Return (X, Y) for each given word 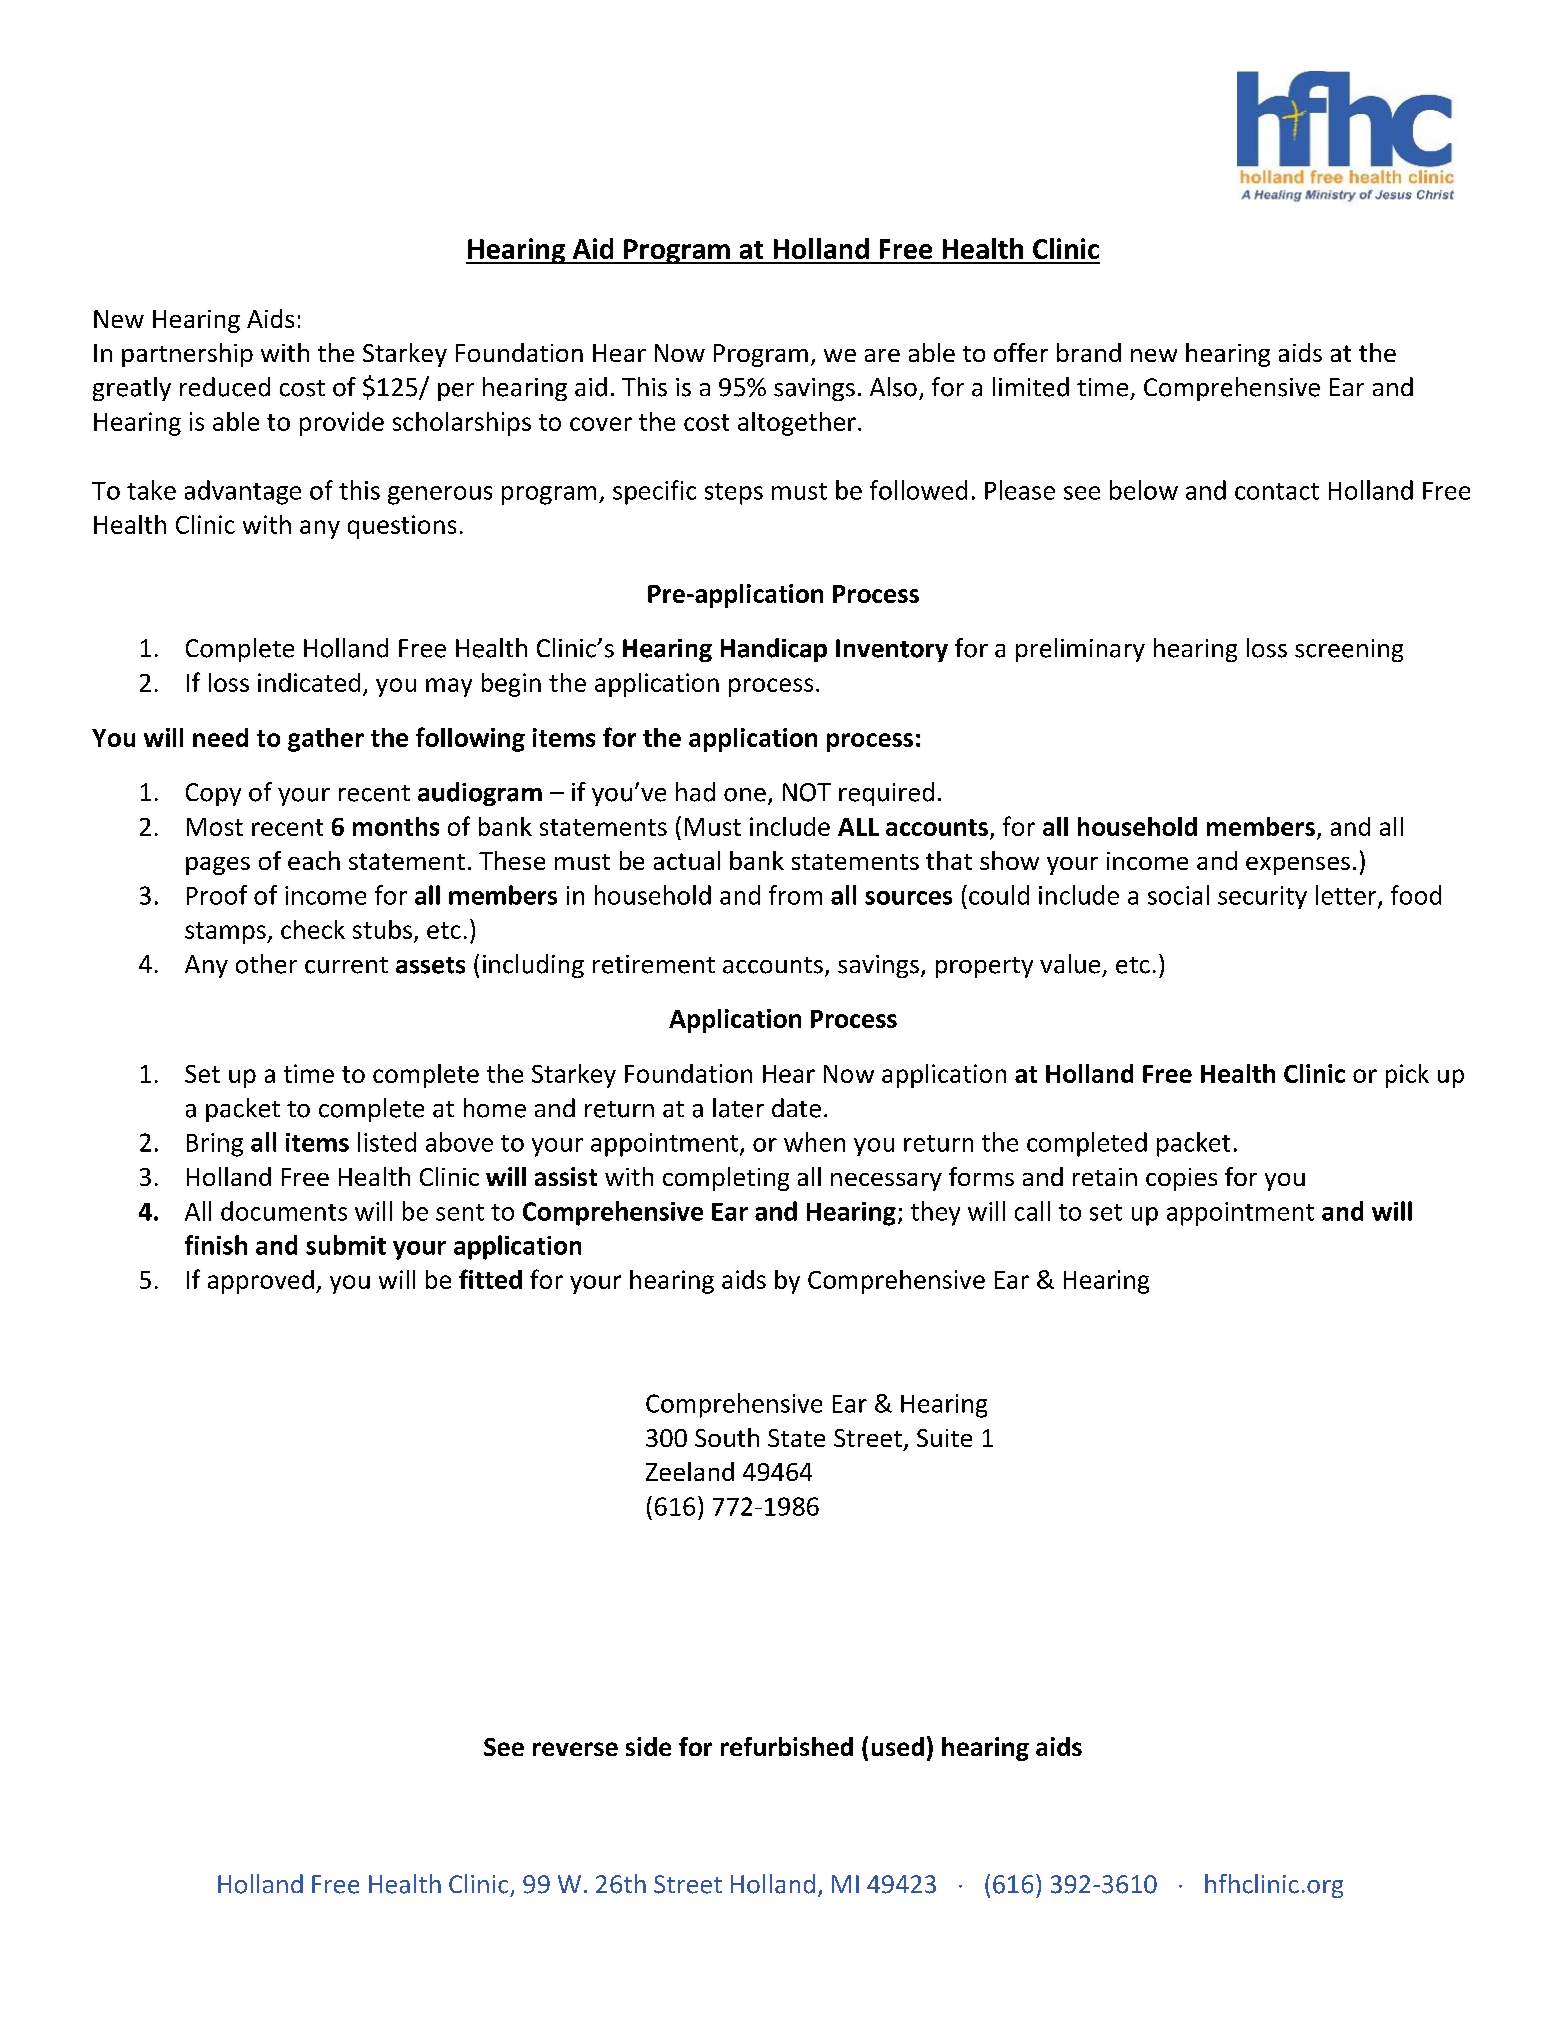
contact (1277, 491)
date (796, 1108)
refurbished (787, 1746)
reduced (225, 387)
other (266, 964)
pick (1407, 1076)
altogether (797, 424)
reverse (575, 1749)
